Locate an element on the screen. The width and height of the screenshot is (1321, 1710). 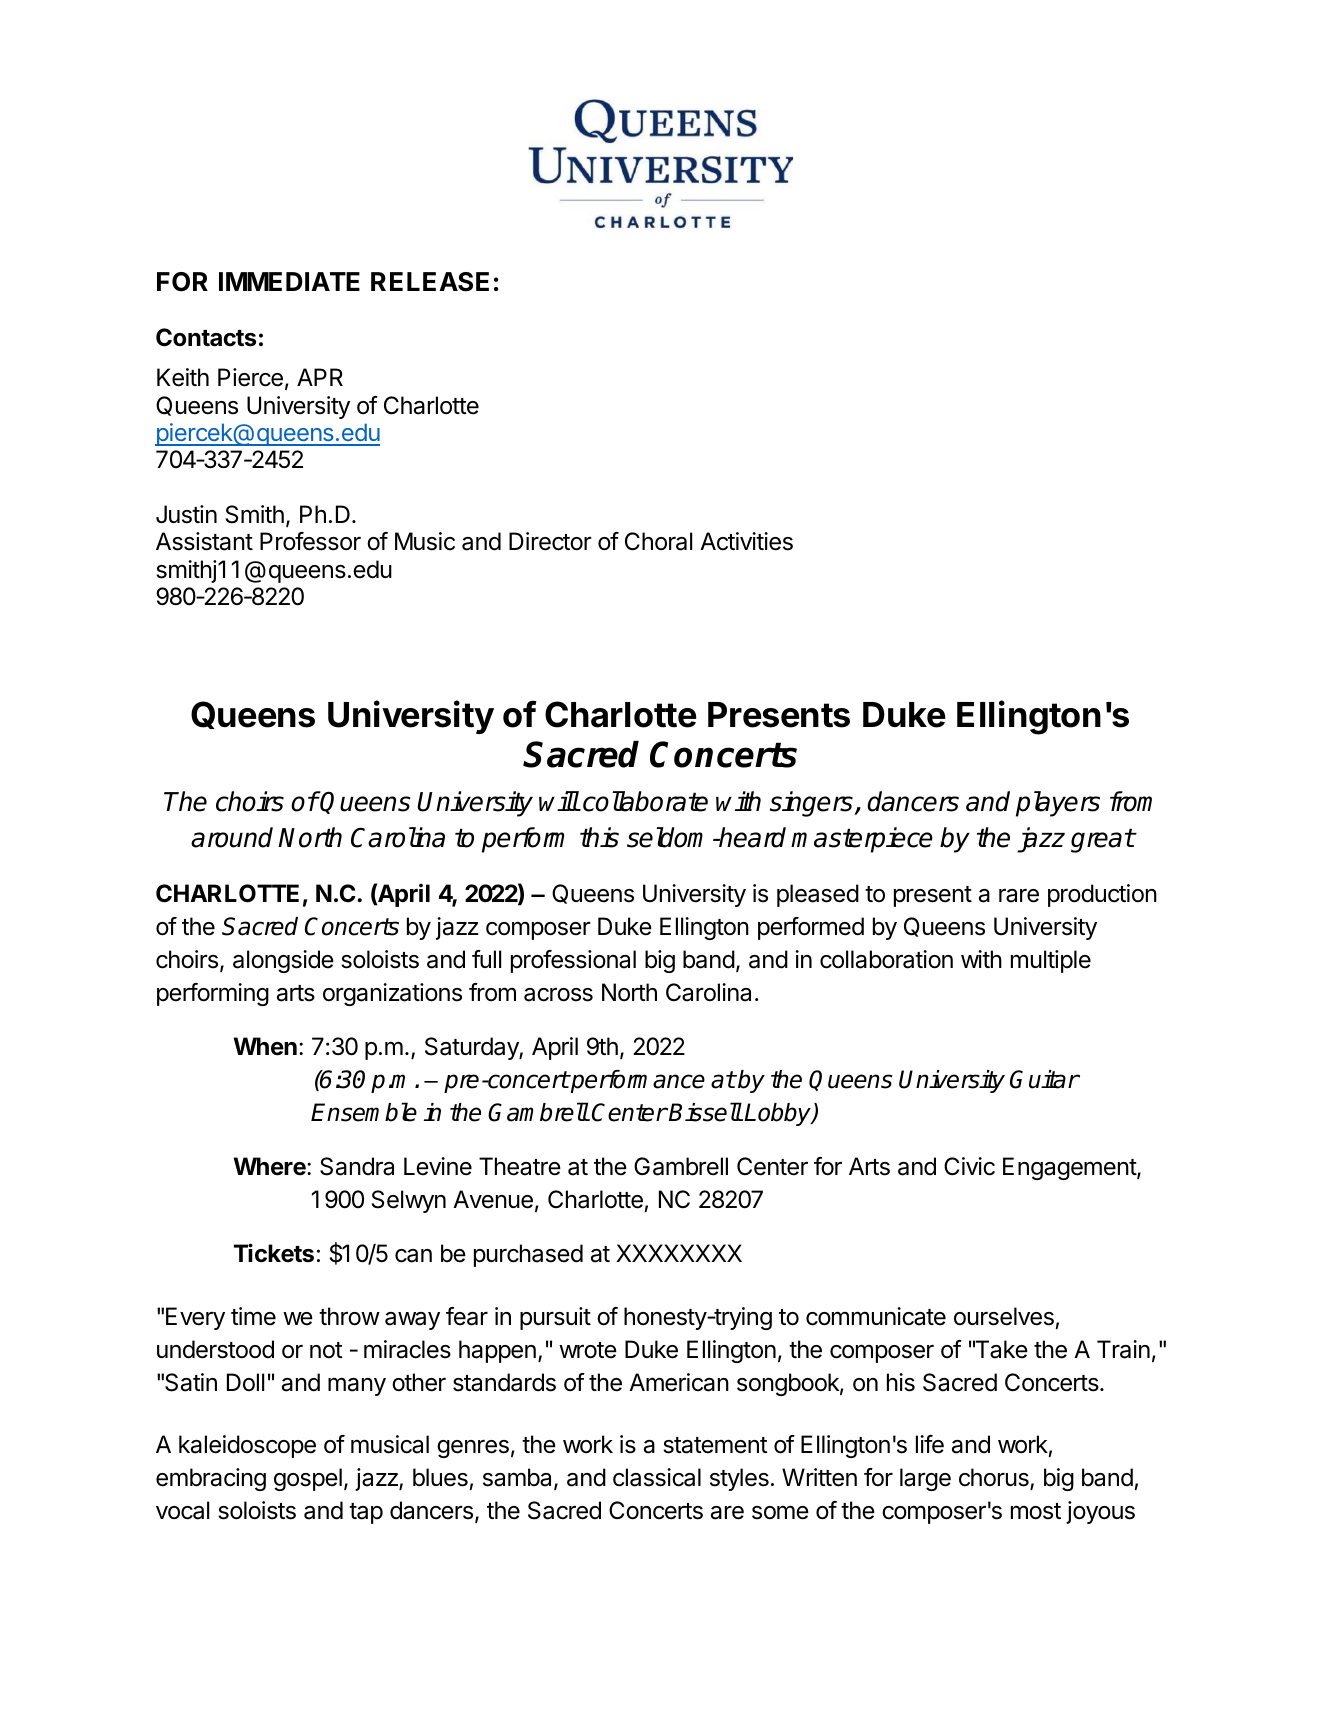
Activities is located at coordinates (746, 541).
